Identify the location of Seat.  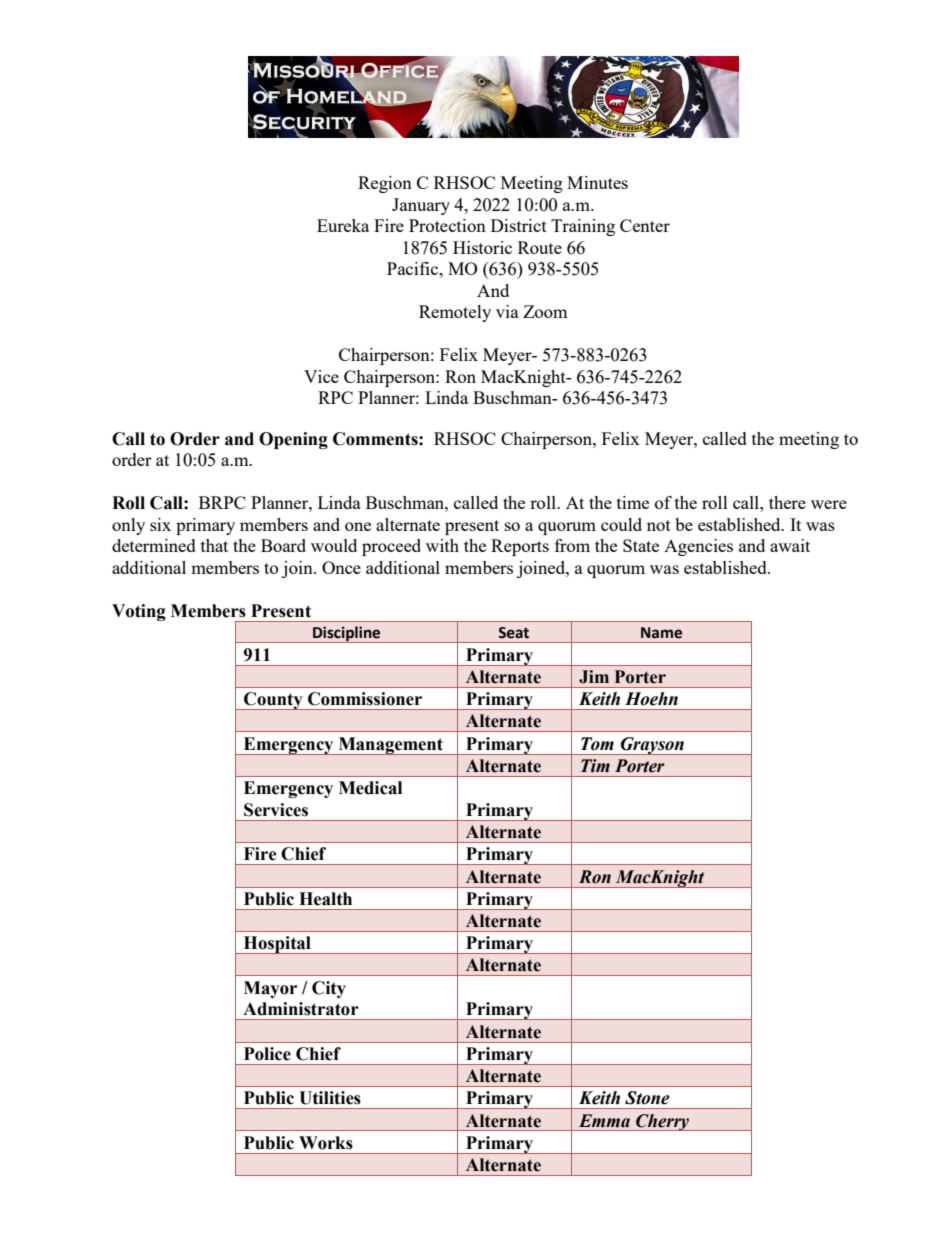
(513, 633).
